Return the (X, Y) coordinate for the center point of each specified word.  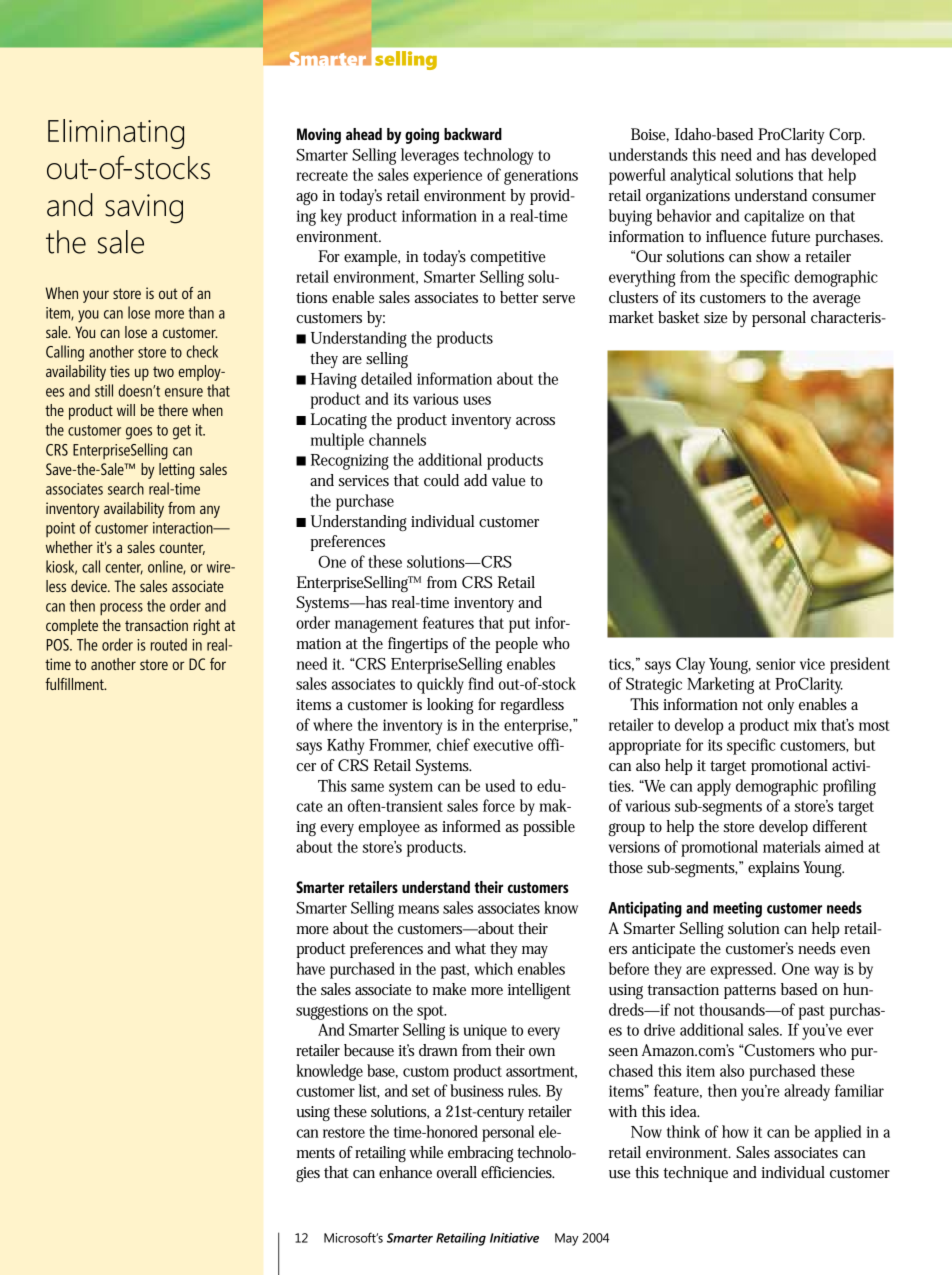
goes (139, 433)
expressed (743, 970)
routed (169, 644)
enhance (405, 1172)
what (470, 948)
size (716, 317)
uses (477, 400)
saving (144, 209)
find (481, 683)
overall (457, 1172)
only (781, 706)
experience (447, 177)
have (310, 968)
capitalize (774, 217)
